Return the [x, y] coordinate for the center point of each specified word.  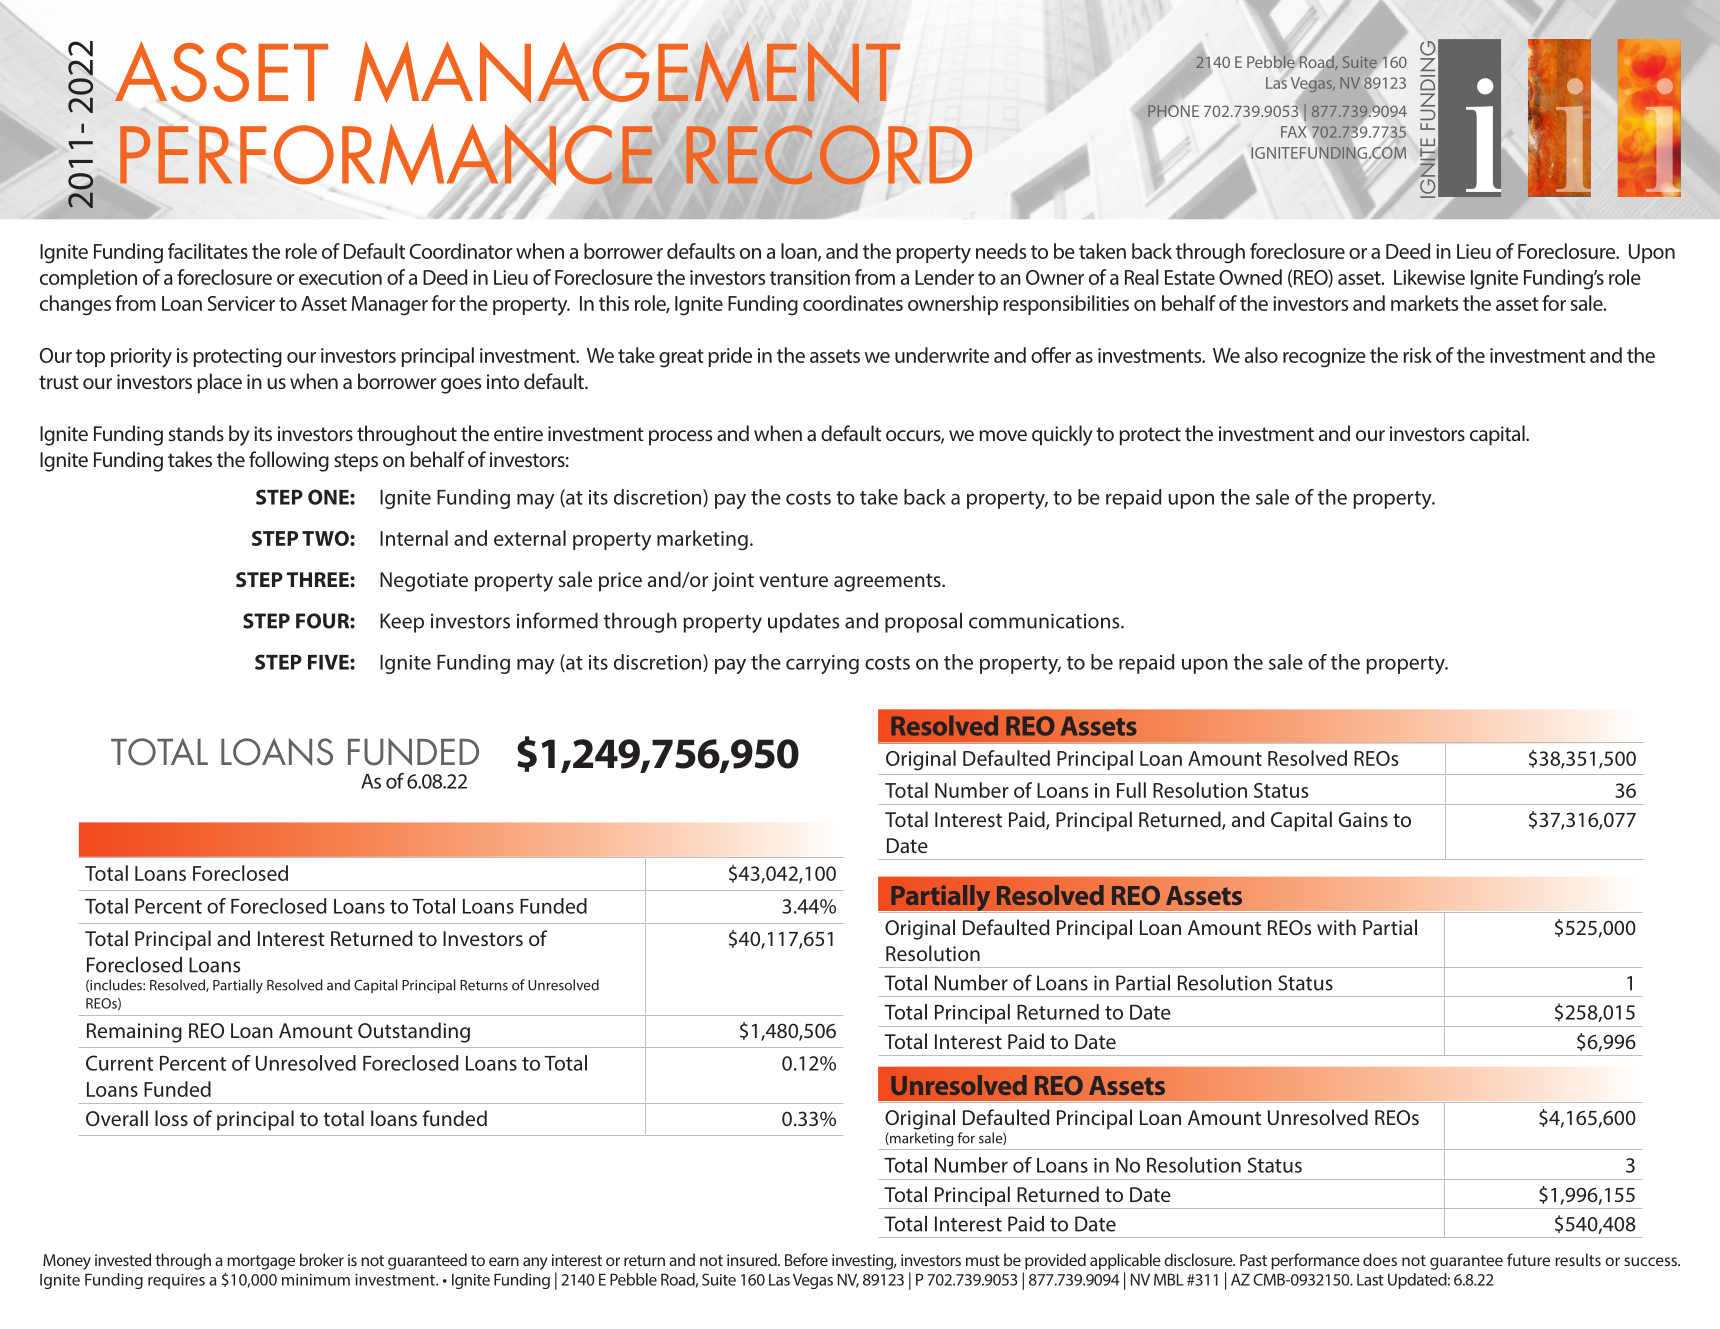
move [1003, 435]
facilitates [208, 251]
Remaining [134, 1033]
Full [1131, 790]
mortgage [261, 1262]
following [289, 461]
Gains [1363, 819]
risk [1417, 355]
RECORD [829, 154]
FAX [1294, 132]
